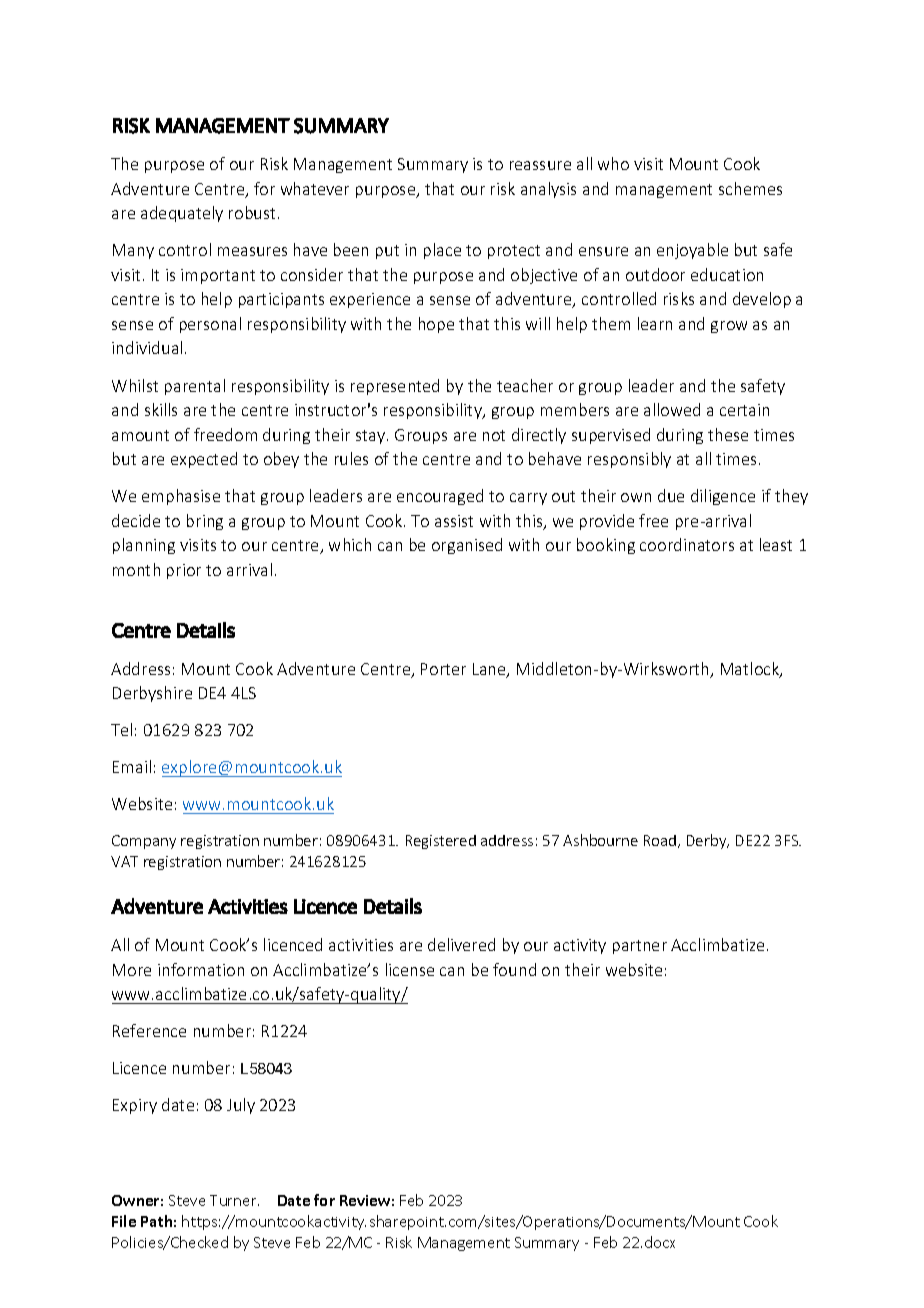 The width and height of the page is (924, 1308). Describe the element at coordinates (443, 669) in the page. I see `Porter` at that location.
